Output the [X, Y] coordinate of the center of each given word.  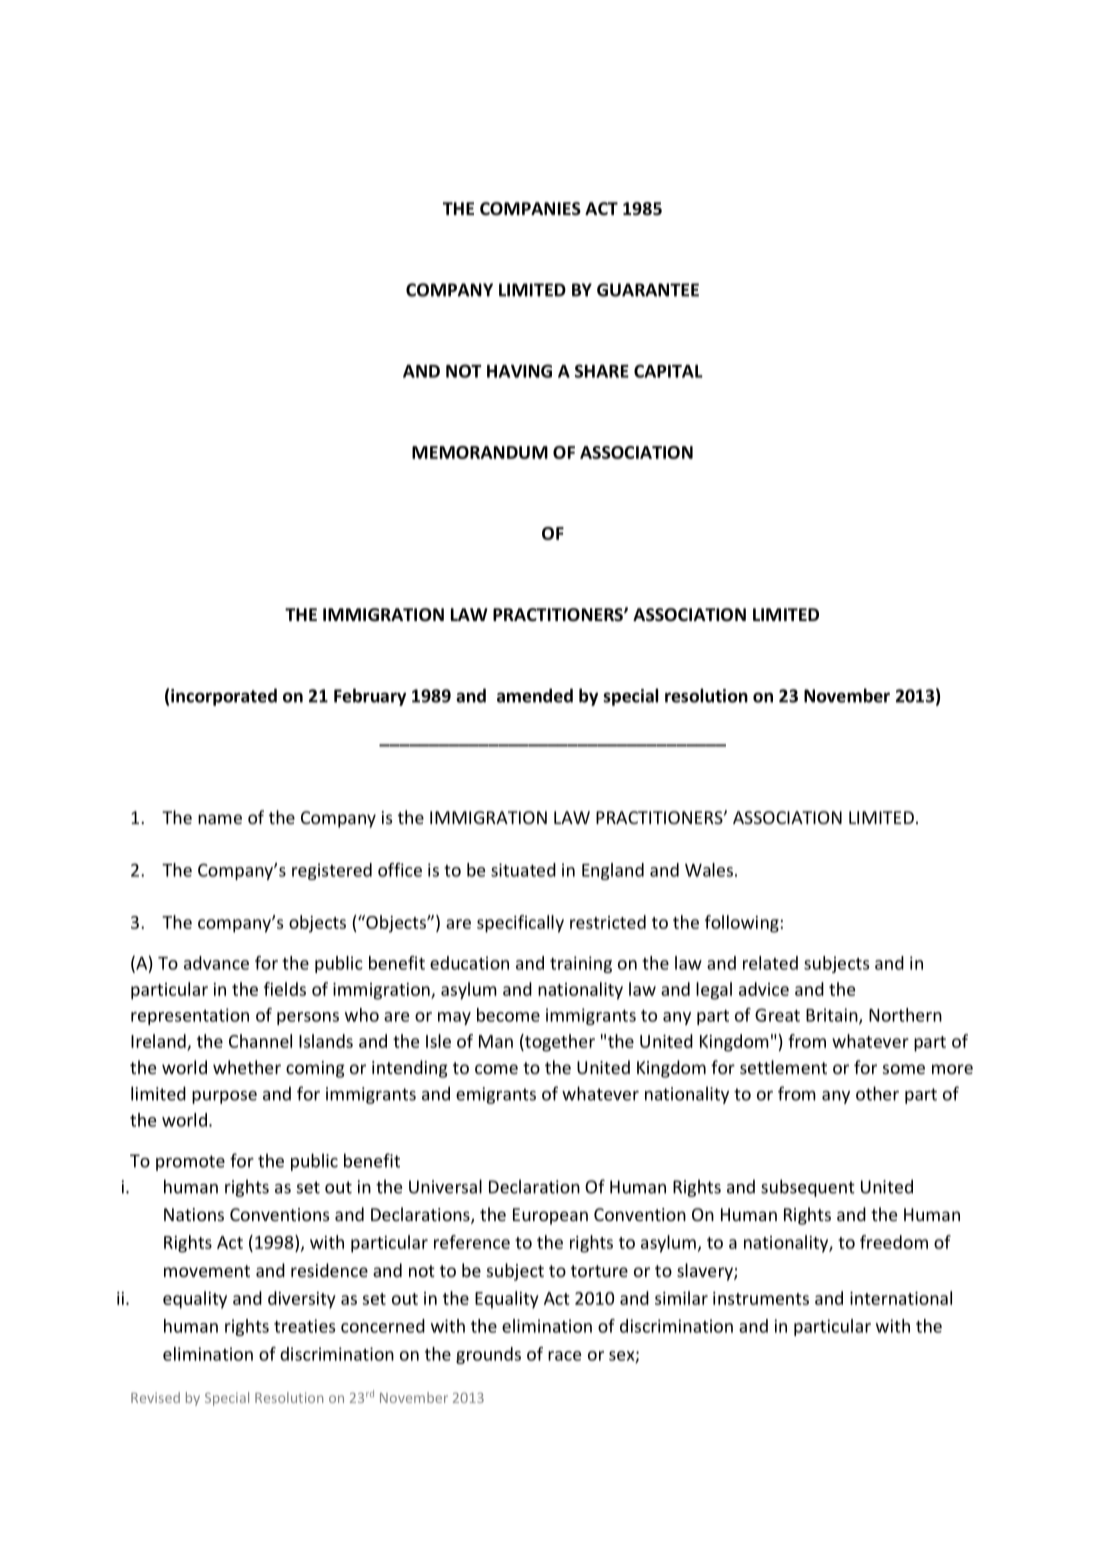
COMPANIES [530, 209]
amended [535, 695]
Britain [833, 1016]
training [581, 964]
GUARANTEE [648, 290]
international [901, 1298]
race [564, 1356]
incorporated [224, 697]
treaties [304, 1326]
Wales [709, 870]
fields [285, 989]
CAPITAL [668, 371]
